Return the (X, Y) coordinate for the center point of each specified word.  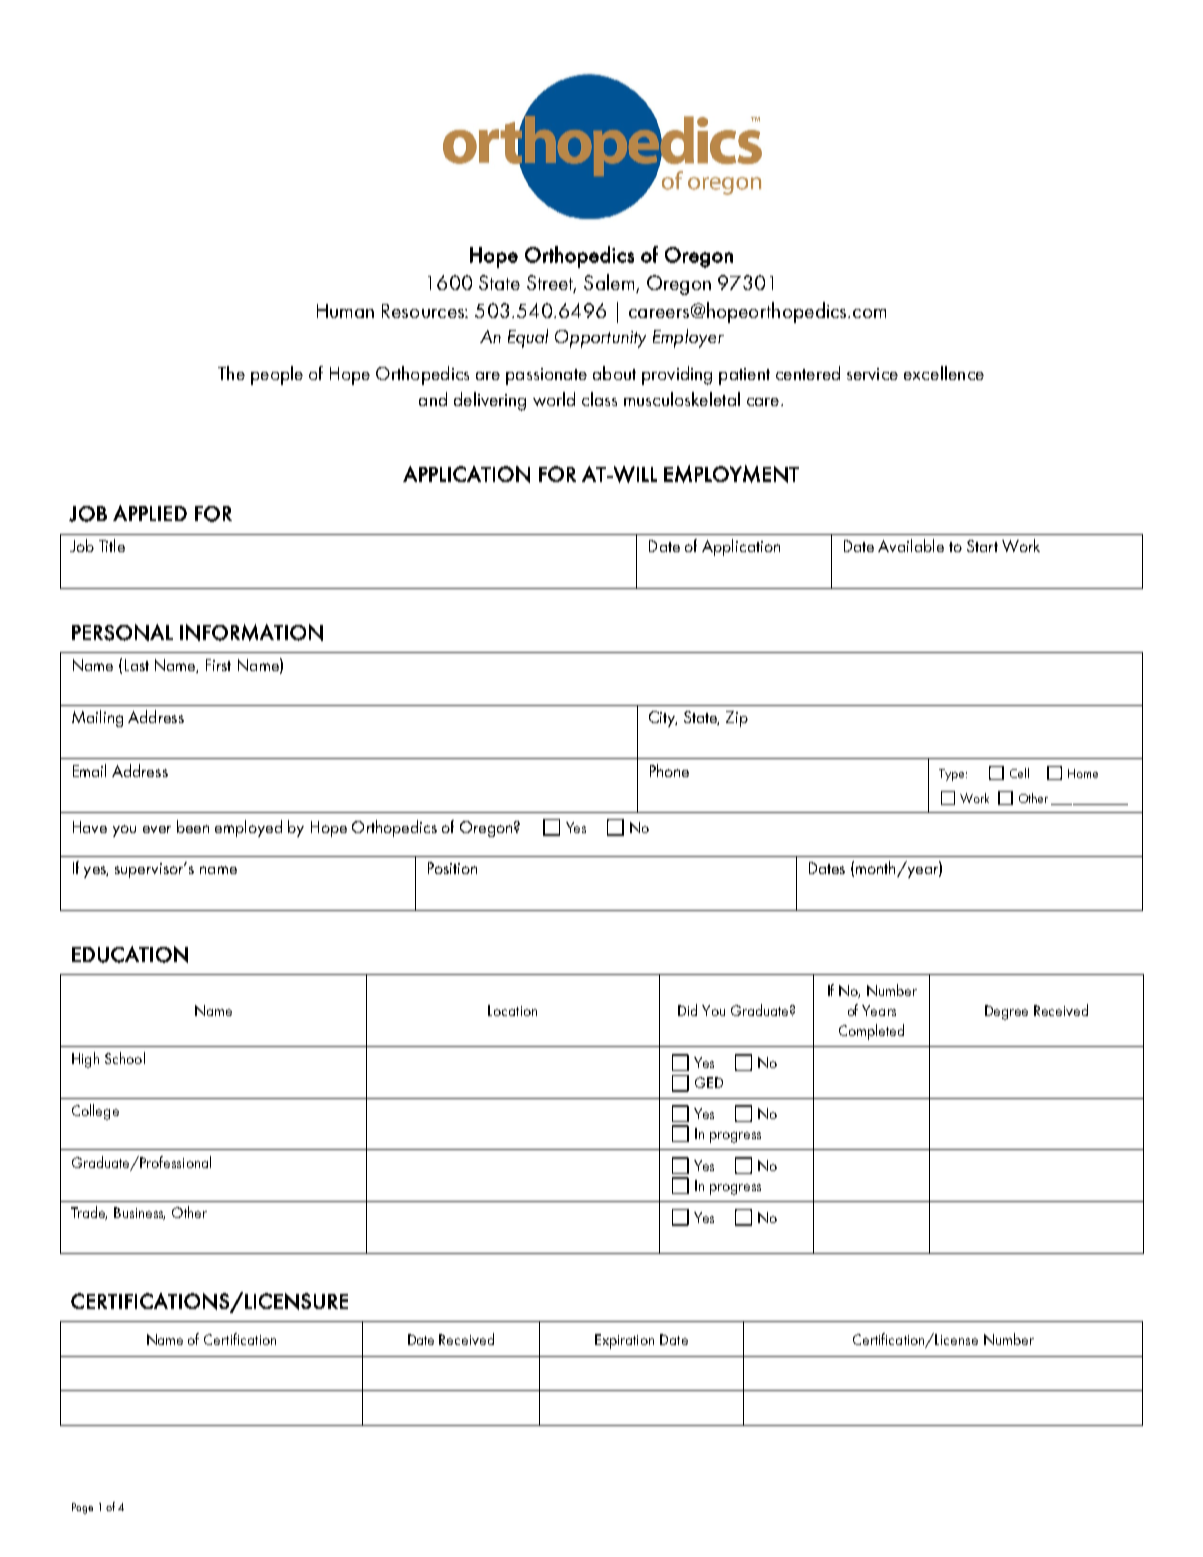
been (193, 826)
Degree (1006, 1012)
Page (82, 1508)
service (872, 374)
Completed (871, 1032)
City (663, 719)
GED (709, 1082)
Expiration (624, 1341)
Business (139, 1213)
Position (452, 868)
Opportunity (600, 339)
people (277, 375)
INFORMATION (251, 632)
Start (982, 546)
